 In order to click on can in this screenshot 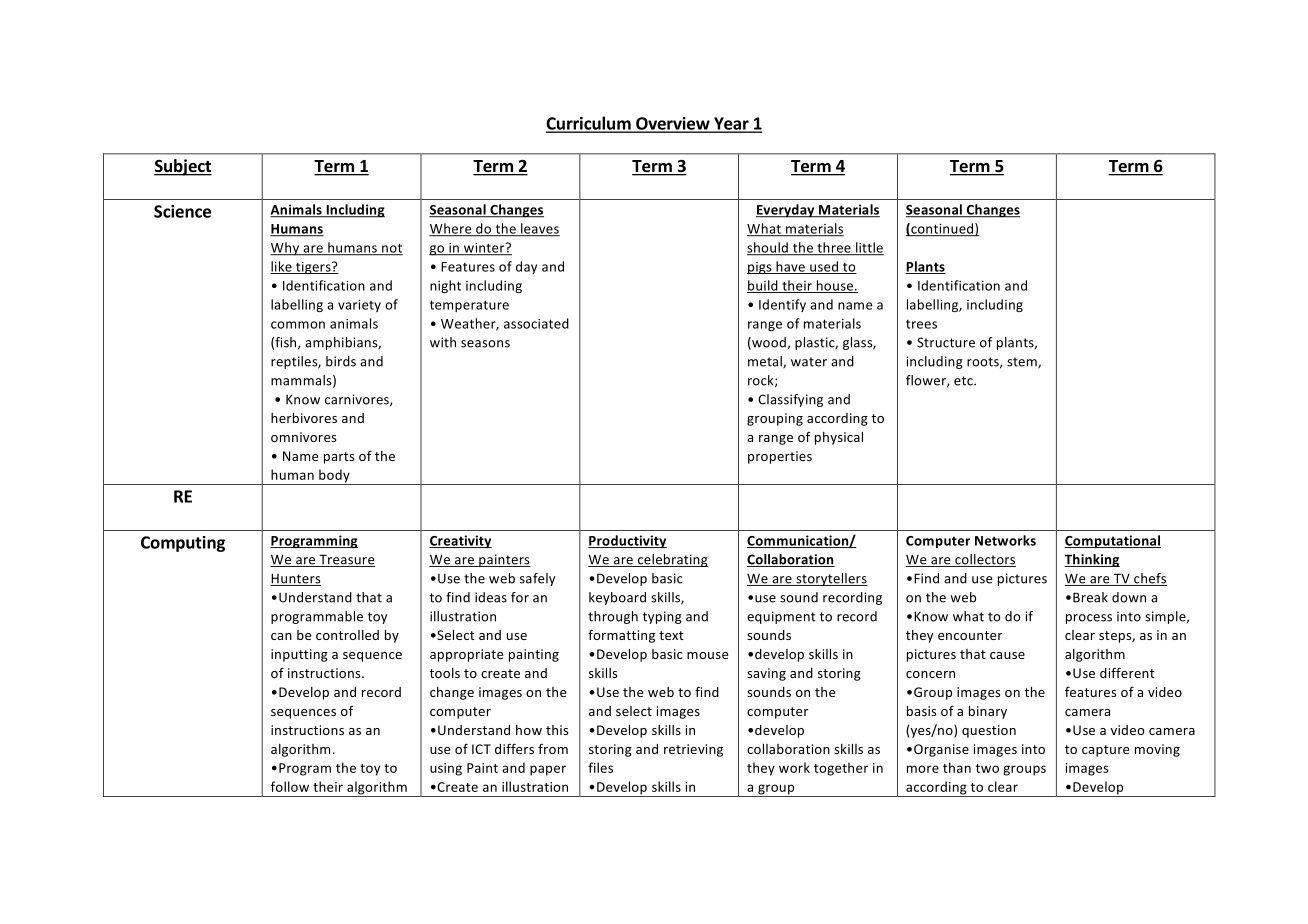, I will do `click(281, 636)`.
